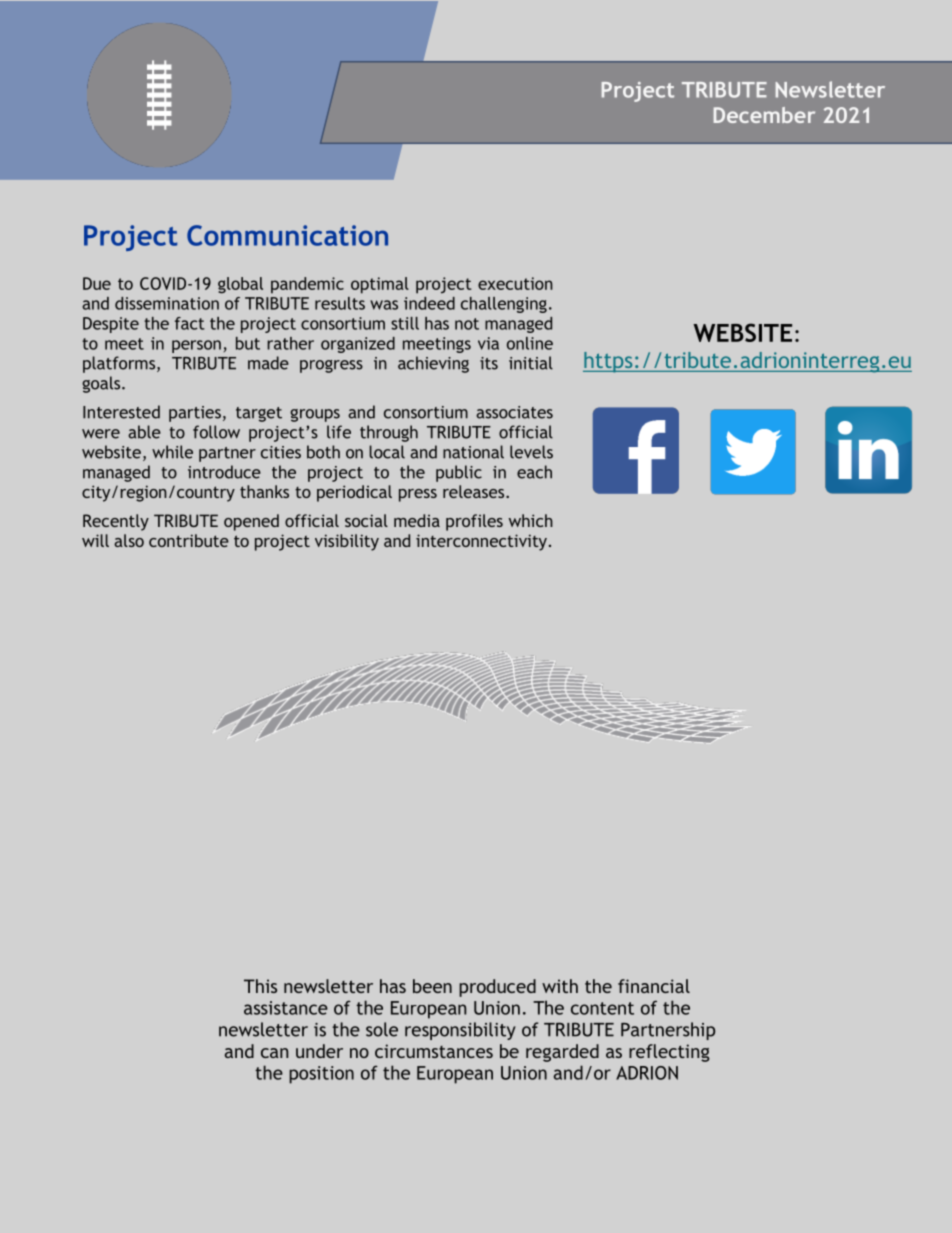  I want to click on December, so click(764, 115).
